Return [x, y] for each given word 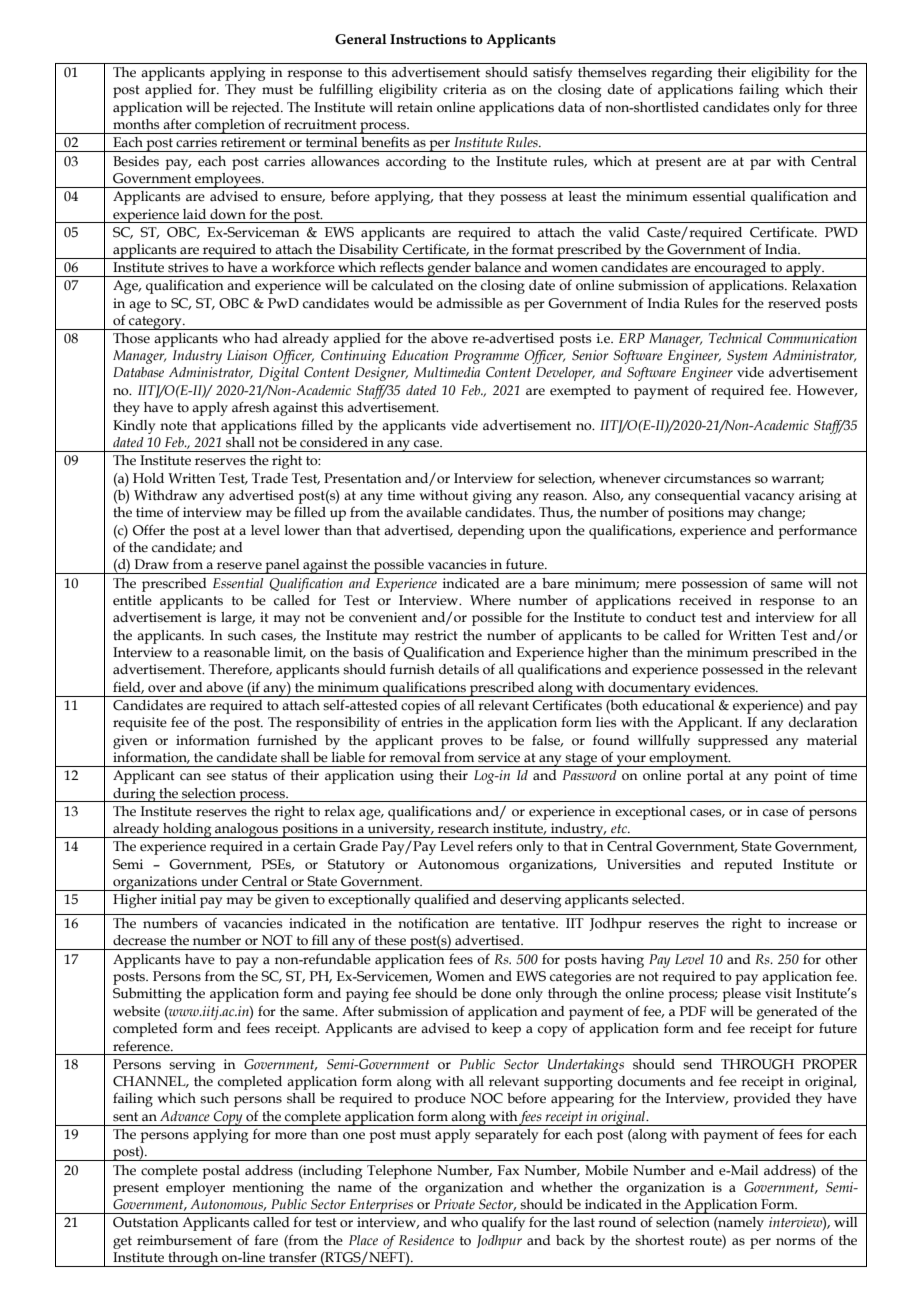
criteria [465, 89]
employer [195, 1189]
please [741, 995]
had [266, 338]
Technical [735, 338]
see [216, 777]
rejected [257, 109]
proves [462, 743]
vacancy [769, 498]
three [842, 107]
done [496, 993]
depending [491, 532]
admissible [469, 303]
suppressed [733, 742]
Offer [149, 530]
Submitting [147, 995]
